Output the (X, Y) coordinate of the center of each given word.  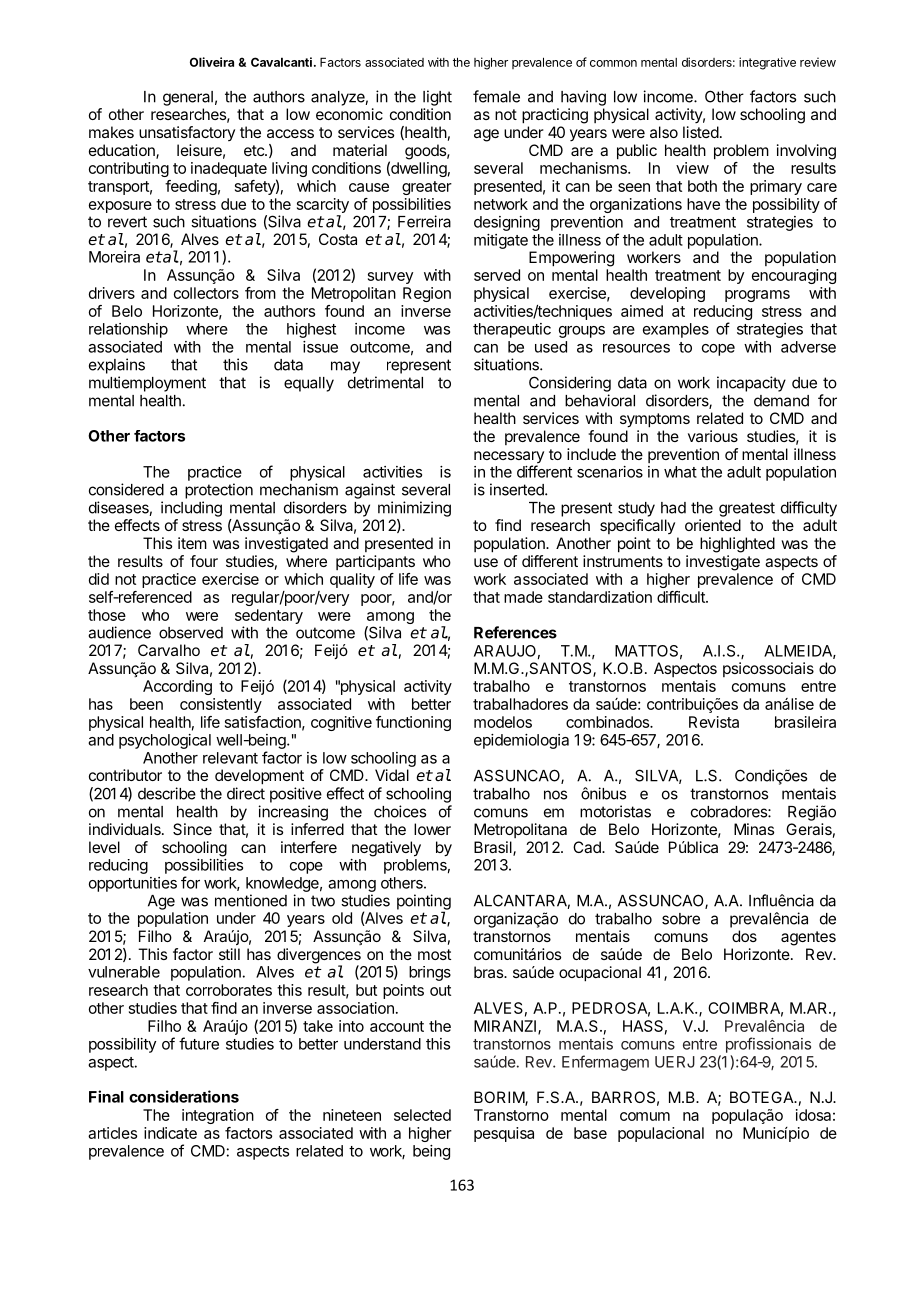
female (496, 96)
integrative (767, 63)
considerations (184, 1096)
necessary (509, 458)
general (188, 98)
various (713, 436)
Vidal (392, 775)
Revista (714, 722)
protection (219, 491)
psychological (165, 741)
